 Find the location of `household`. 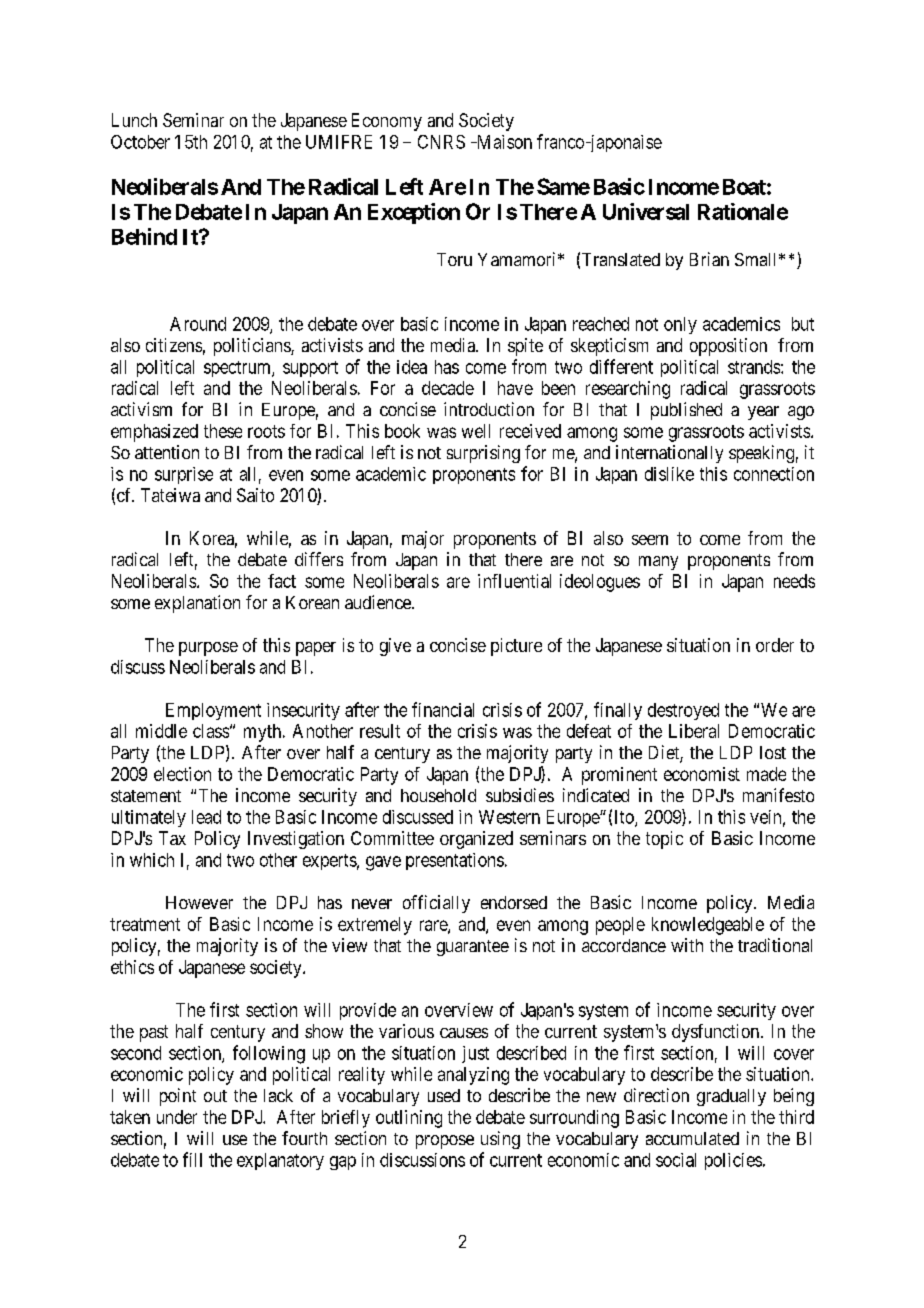

household is located at coordinates (438, 795).
